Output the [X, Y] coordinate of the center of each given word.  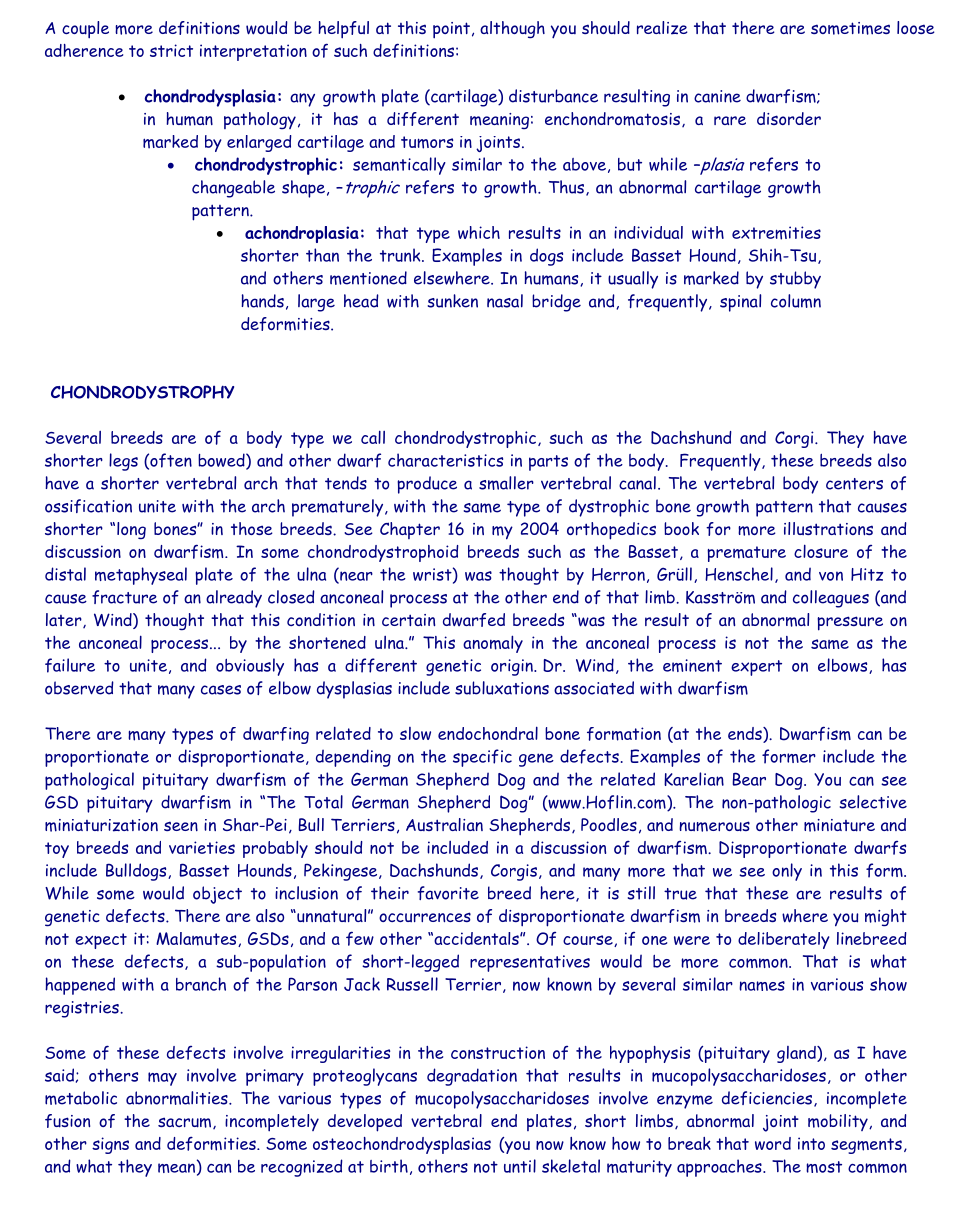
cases [221, 690]
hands [262, 301]
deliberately [784, 940]
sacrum [186, 1123]
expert [756, 668]
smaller [506, 483]
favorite [448, 893]
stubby [795, 280]
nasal [505, 301]
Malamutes [197, 939]
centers [854, 484]
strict [171, 50]
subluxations [502, 688]
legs [123, 462]
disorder [789, 118]
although [512, 30]
